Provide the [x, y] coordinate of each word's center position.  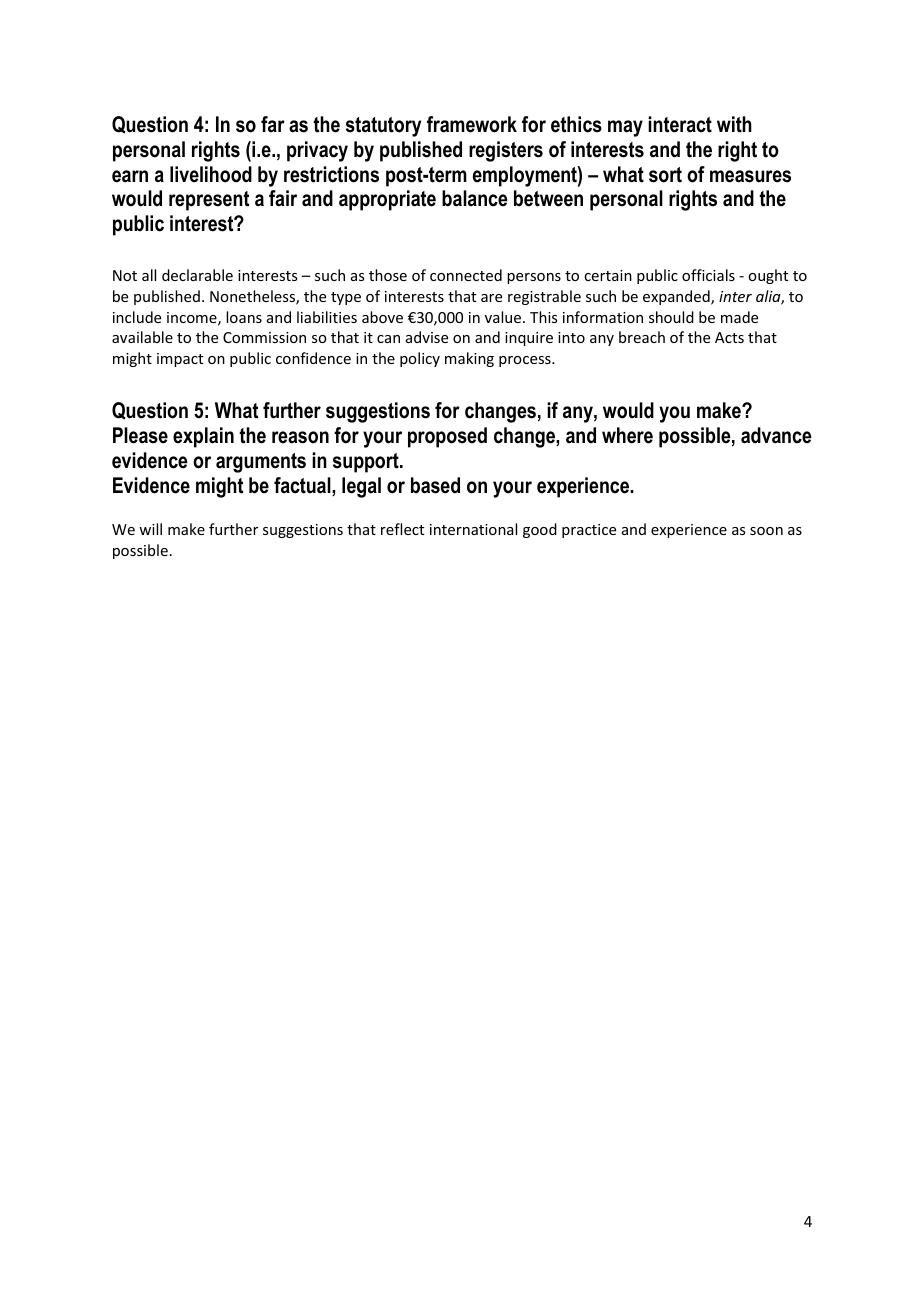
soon [766, 531]
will [150, 529]
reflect [402, 529]
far [273, 124]
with [734, 124]
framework [472, 124]
